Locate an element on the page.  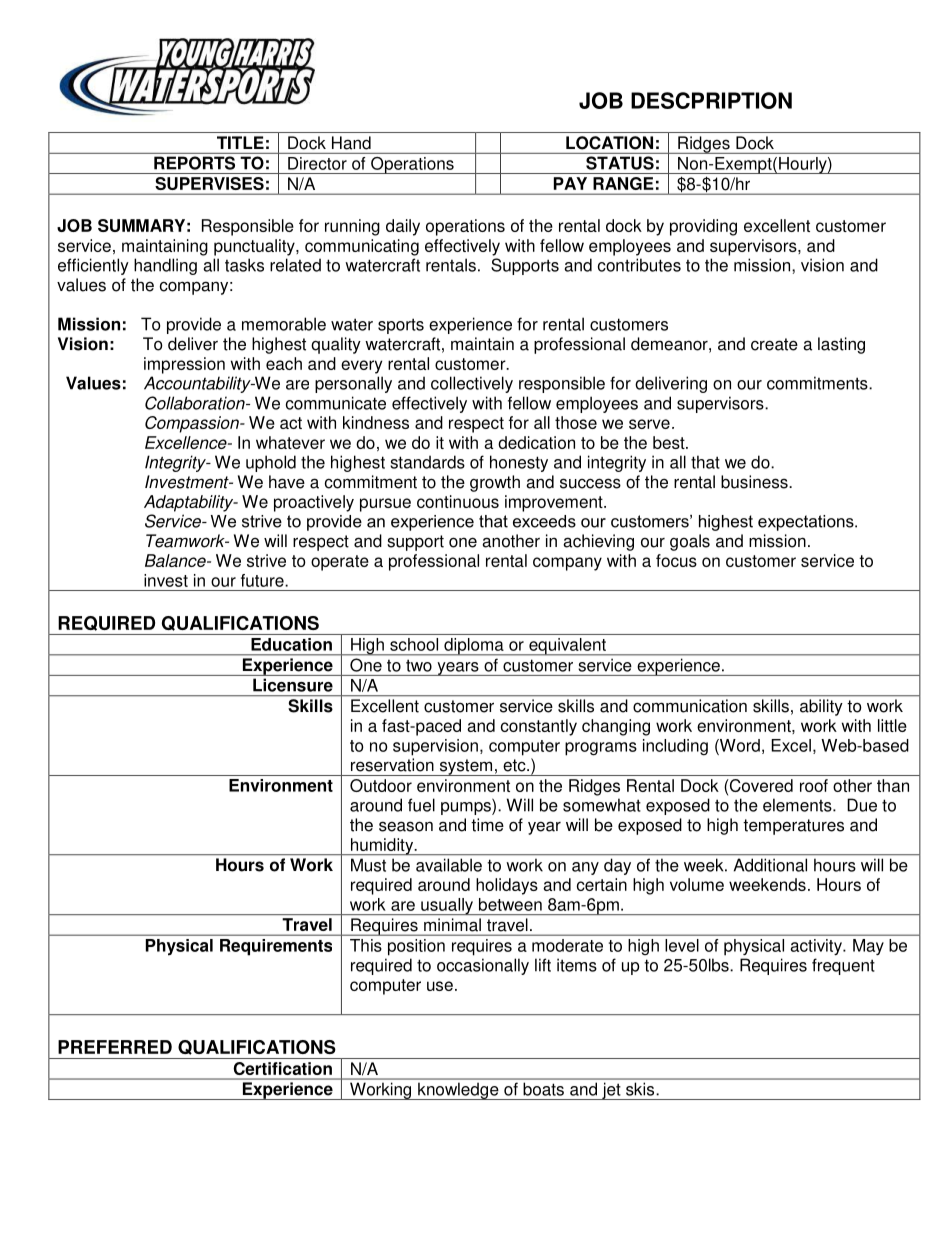
knowledge is located at coordinates (458, 1091).
